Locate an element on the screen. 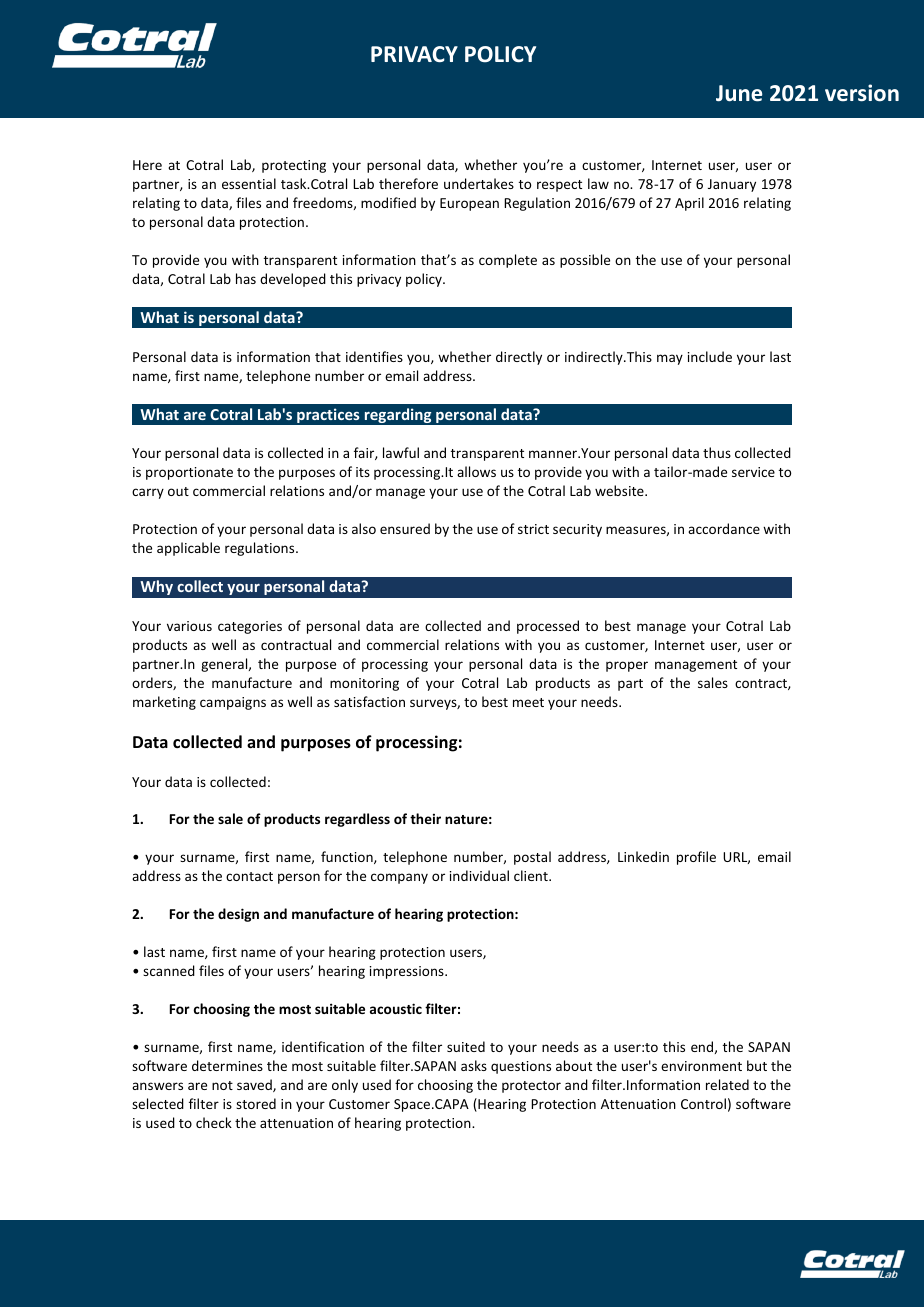 The width and height of the screenshot is (924, 1308). categories is located at coordinates (250, 627).
